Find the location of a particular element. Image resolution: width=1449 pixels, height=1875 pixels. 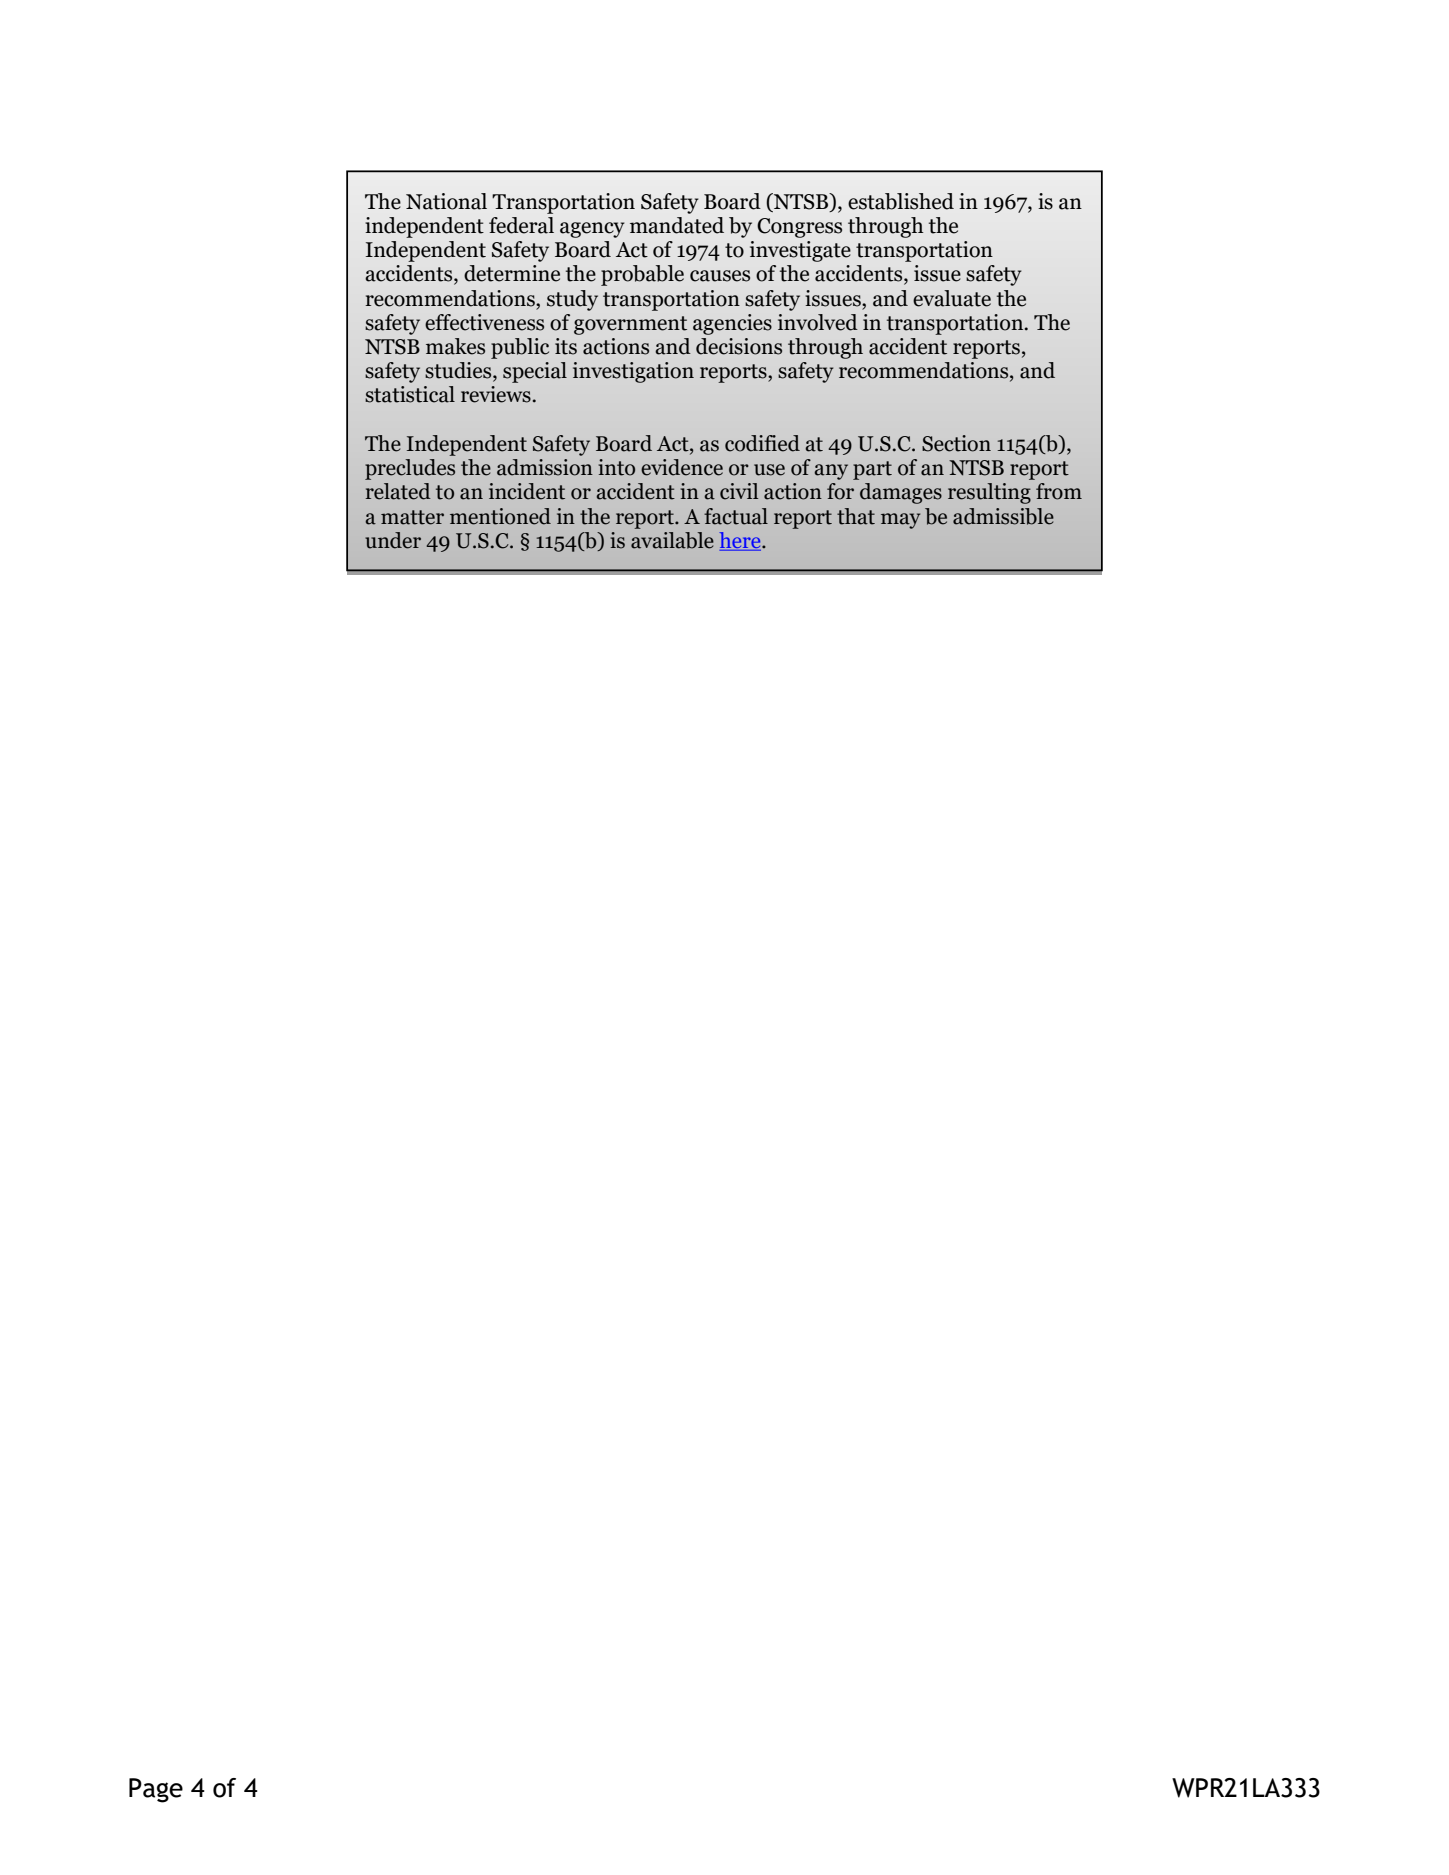

agency is located at coordinates (592, 230).
